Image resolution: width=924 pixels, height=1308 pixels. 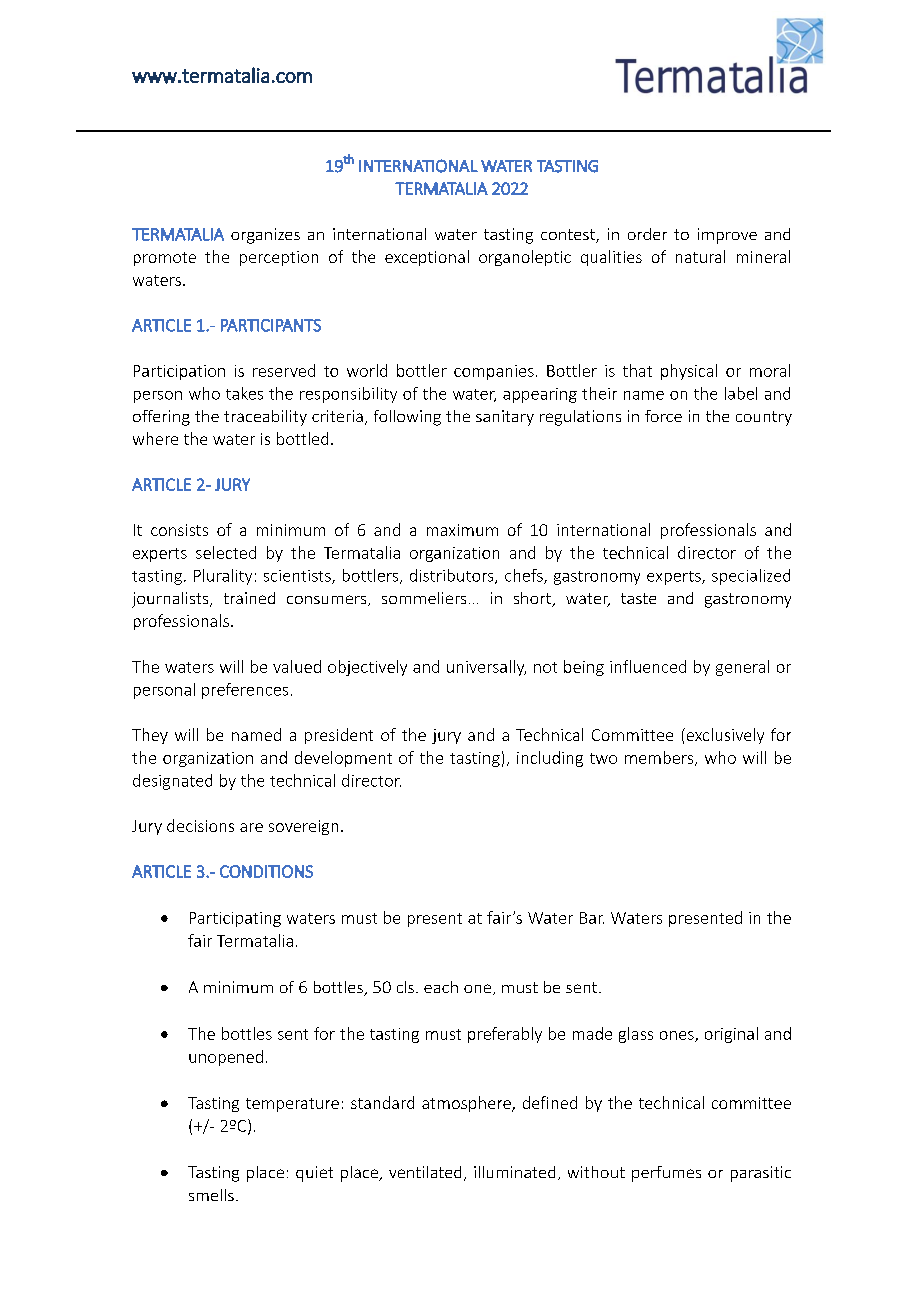 I want to click on are, so click(x=251, y=827).
